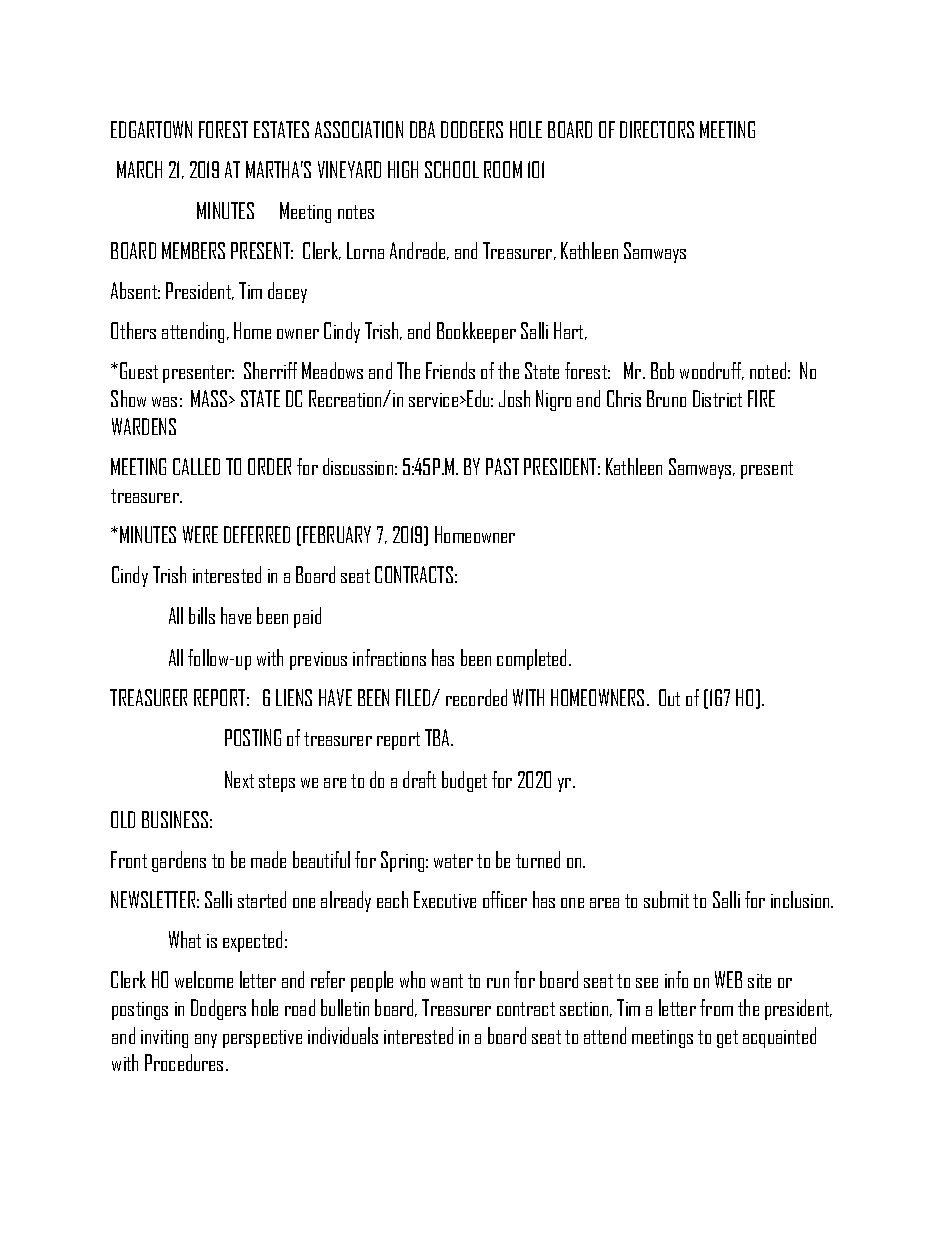  I want to click on MARCH, so click(139, 169).
